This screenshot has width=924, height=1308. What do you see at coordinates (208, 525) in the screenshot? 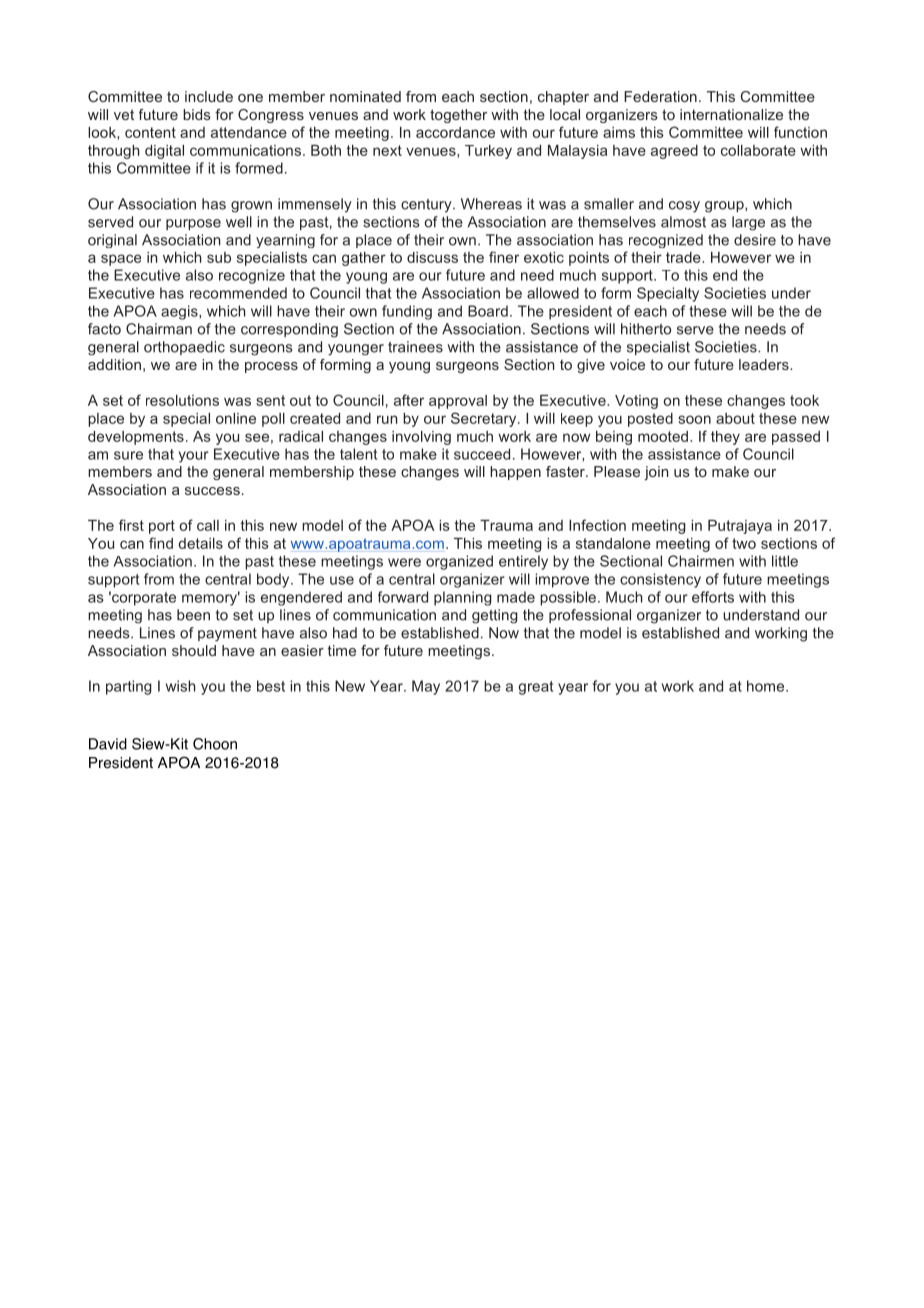
I see `call` at bounding box center [208, 525].
